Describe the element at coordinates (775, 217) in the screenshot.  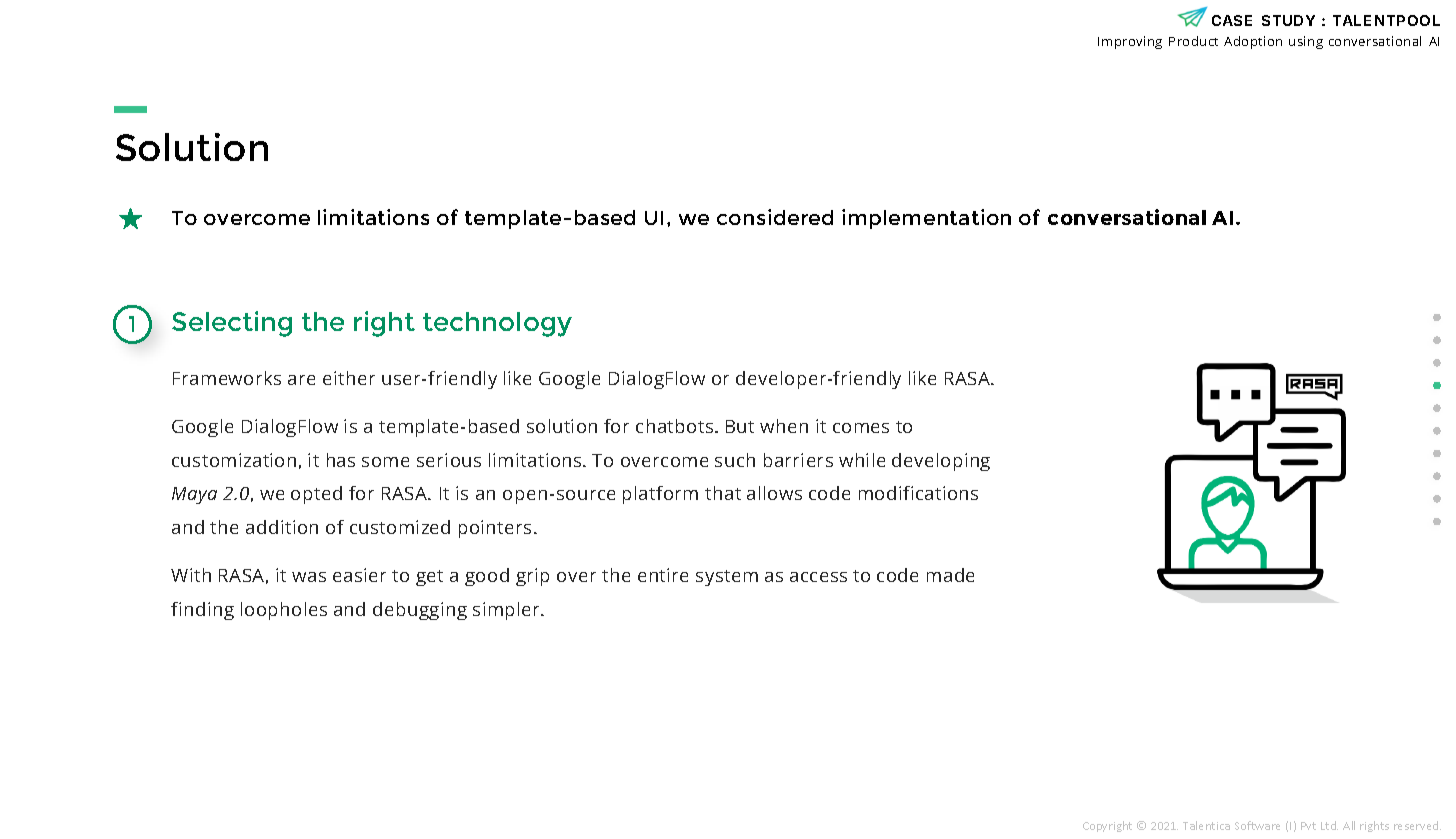
I see `considered` at that location.
